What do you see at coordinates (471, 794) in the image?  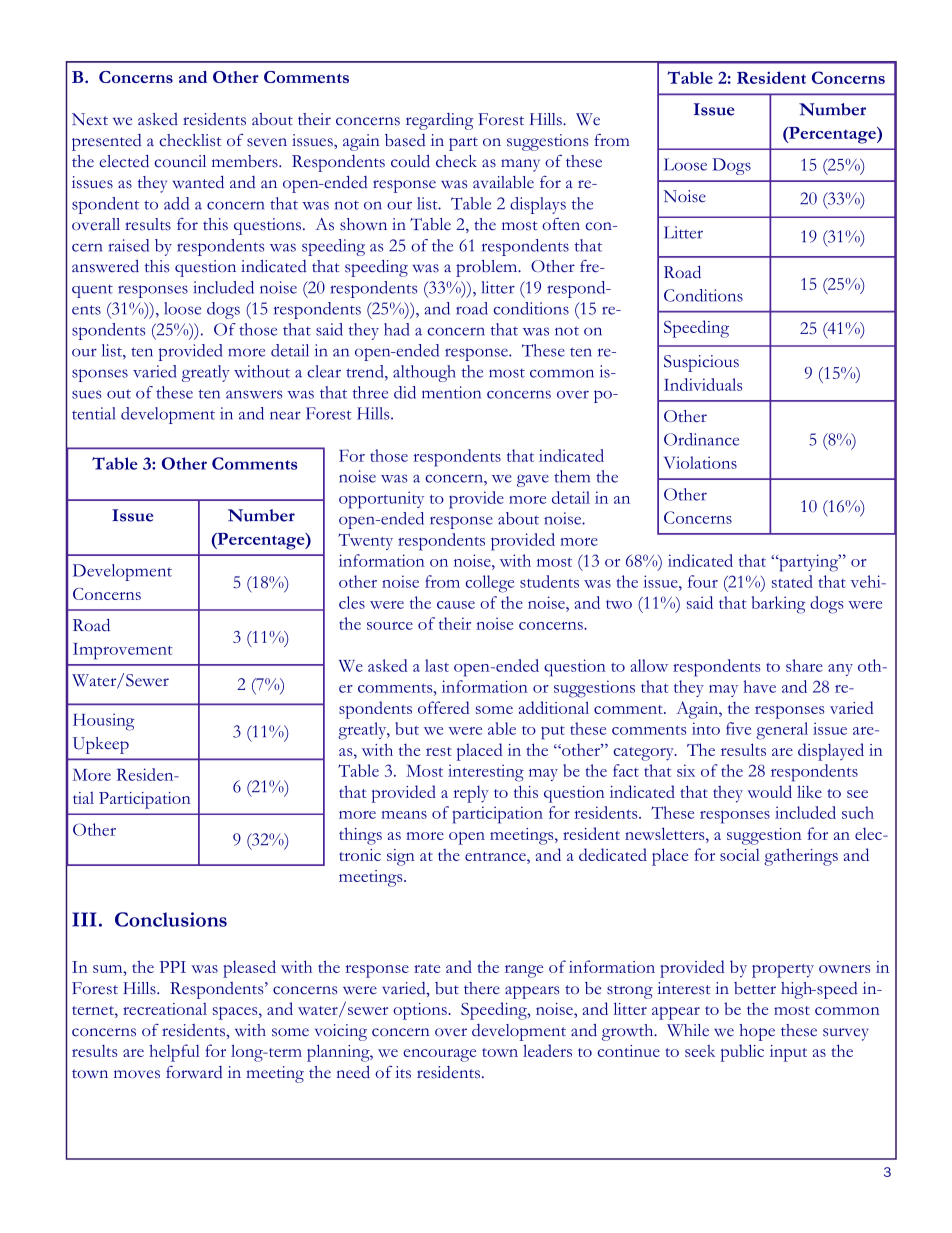 I see `reply` at bounding box center [471, 794].
